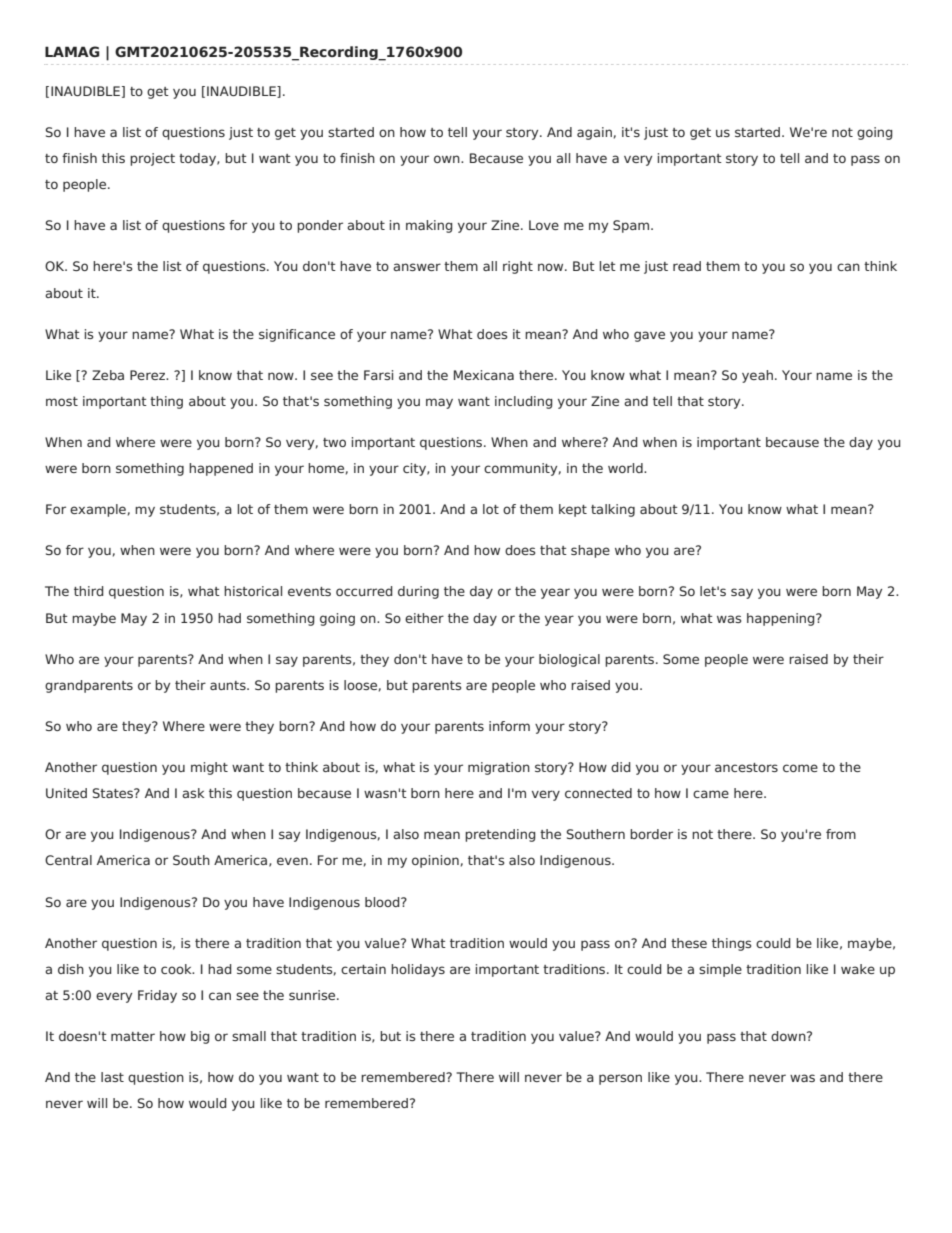  Describe the element at coordinates (152, 159) in the page. I see `project` at that location.
